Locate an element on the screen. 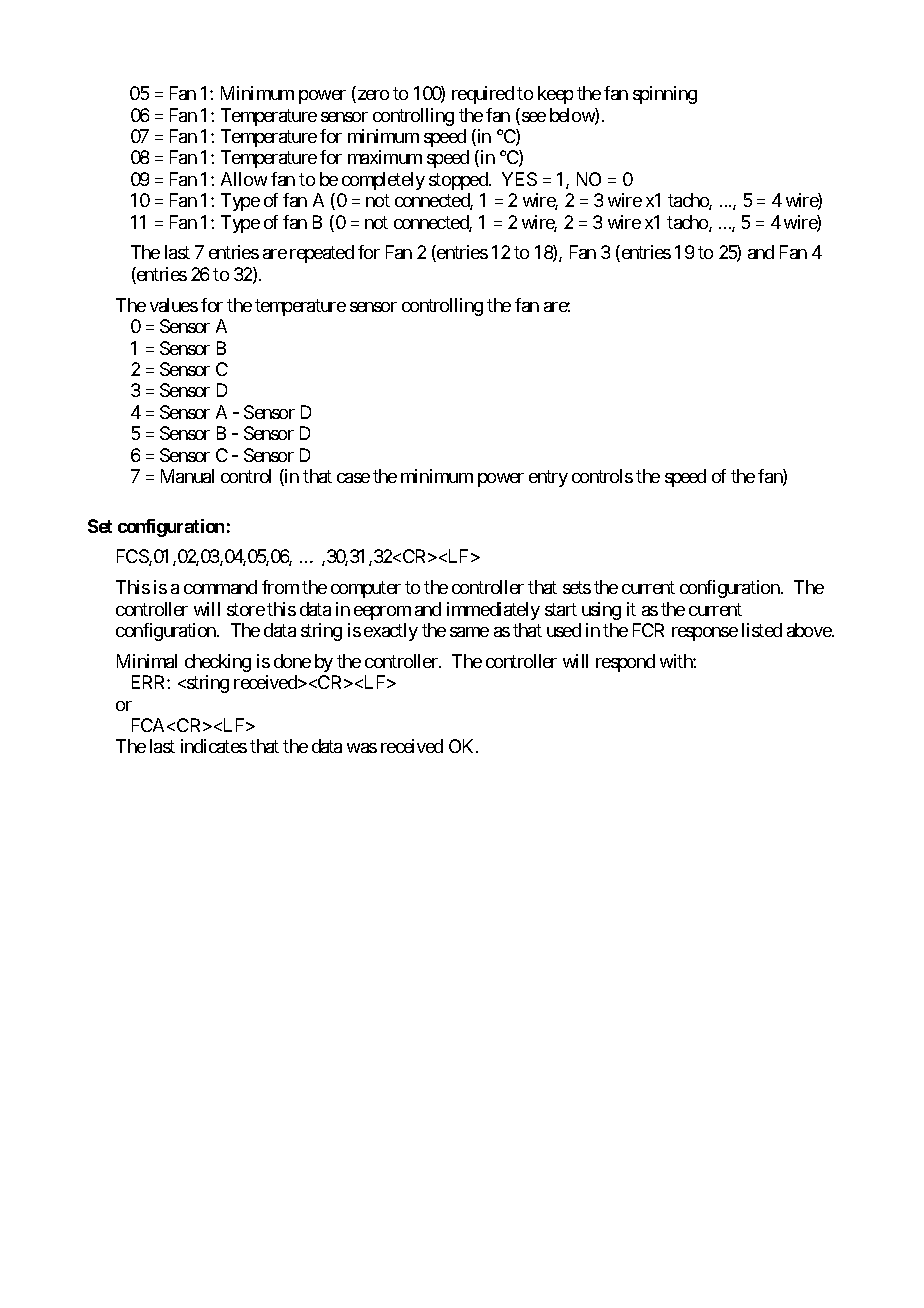 Image resolution: width=924 pixels, height=1308 pixels. command is located at coordinates (220, 587).
